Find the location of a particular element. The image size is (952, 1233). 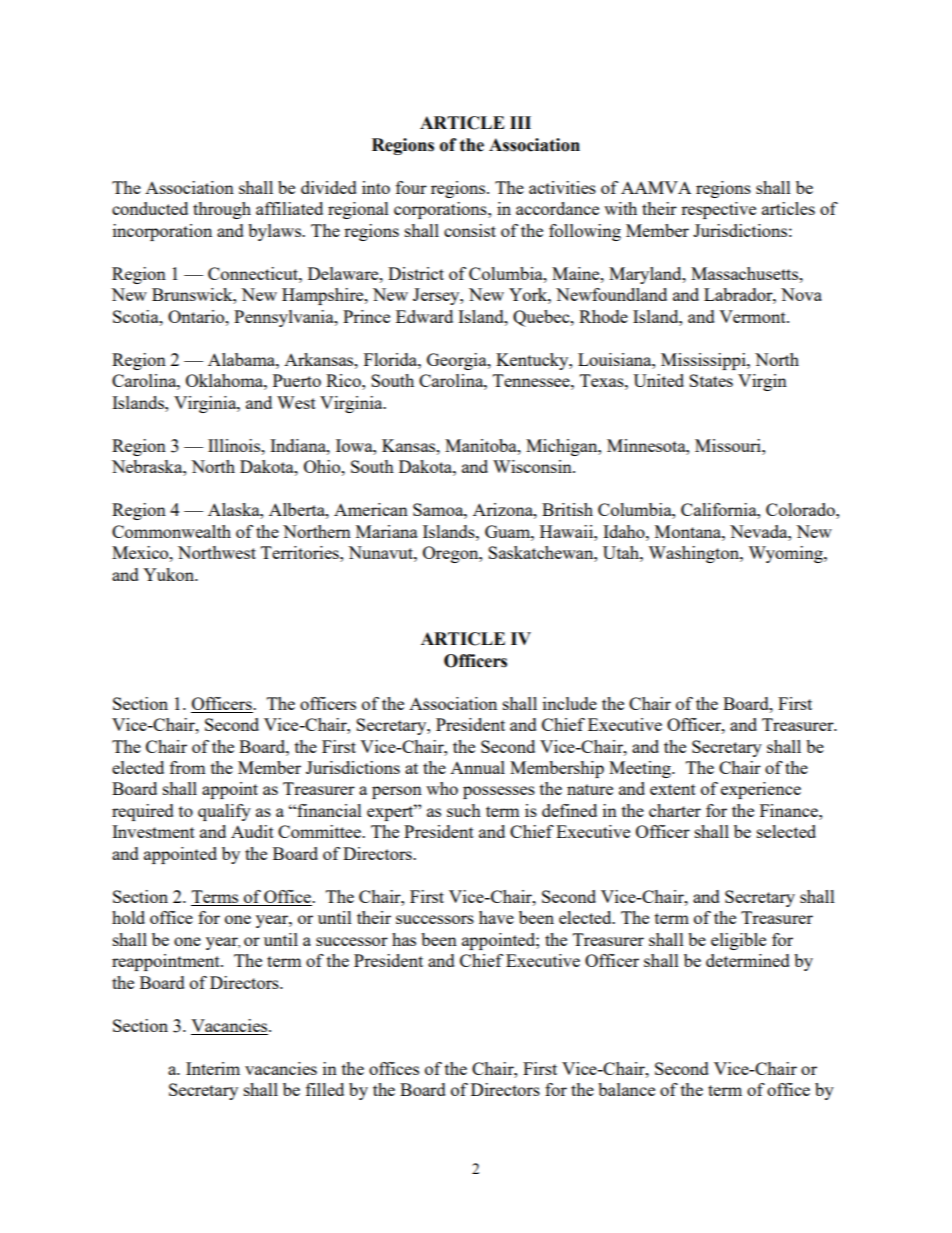

Illinois is located at coordinates (235, 445).
